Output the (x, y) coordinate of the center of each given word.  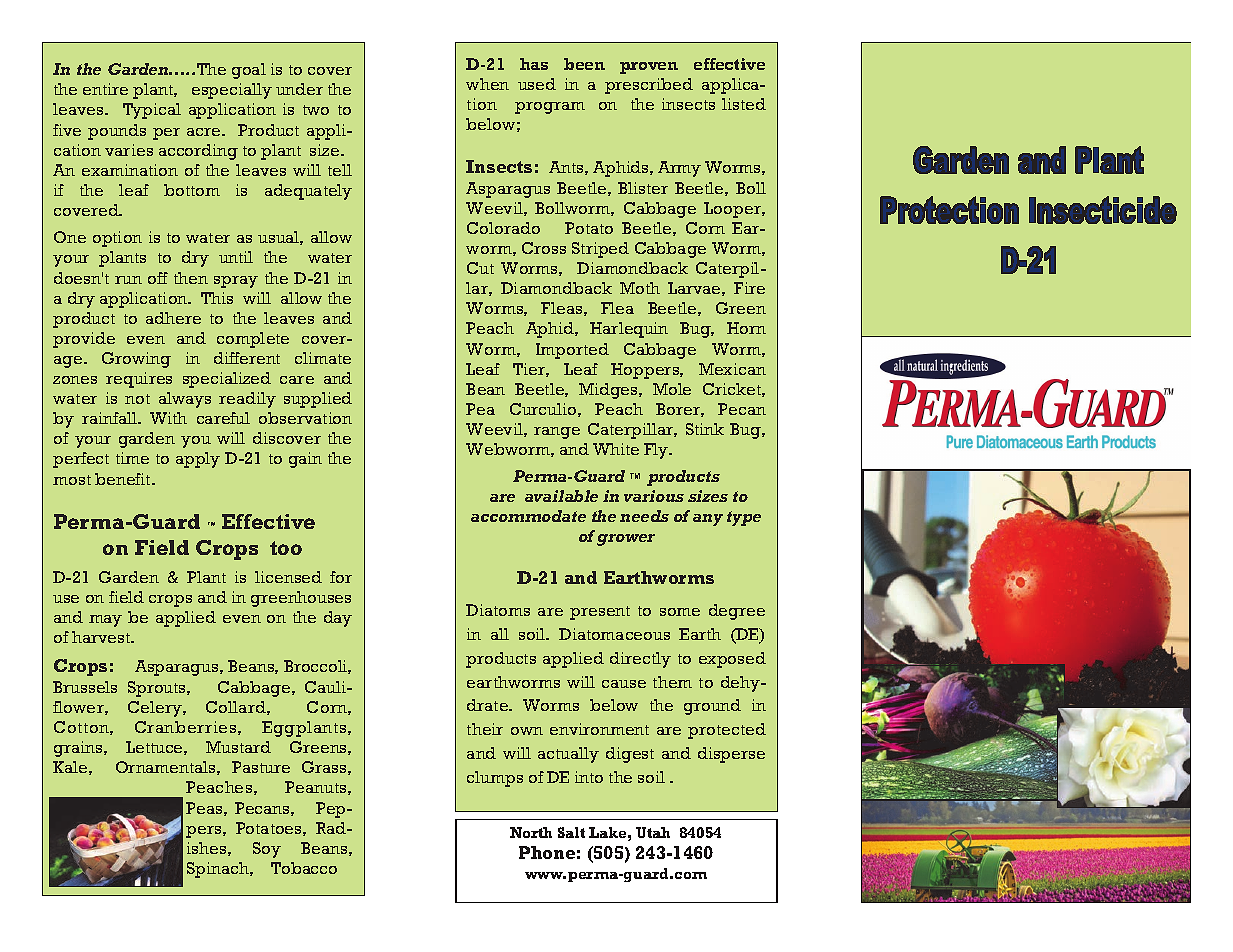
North (531, 832)
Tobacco (304, 868)
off (158, 278)
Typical (152, 111)
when (487, 84)
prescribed (649, 86)
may (105, 621)
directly (640, 660)
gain (305, 460)
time (132, 458)
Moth (640, 288)
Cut (480, 268)
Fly (657, 451)
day (338, 619)
